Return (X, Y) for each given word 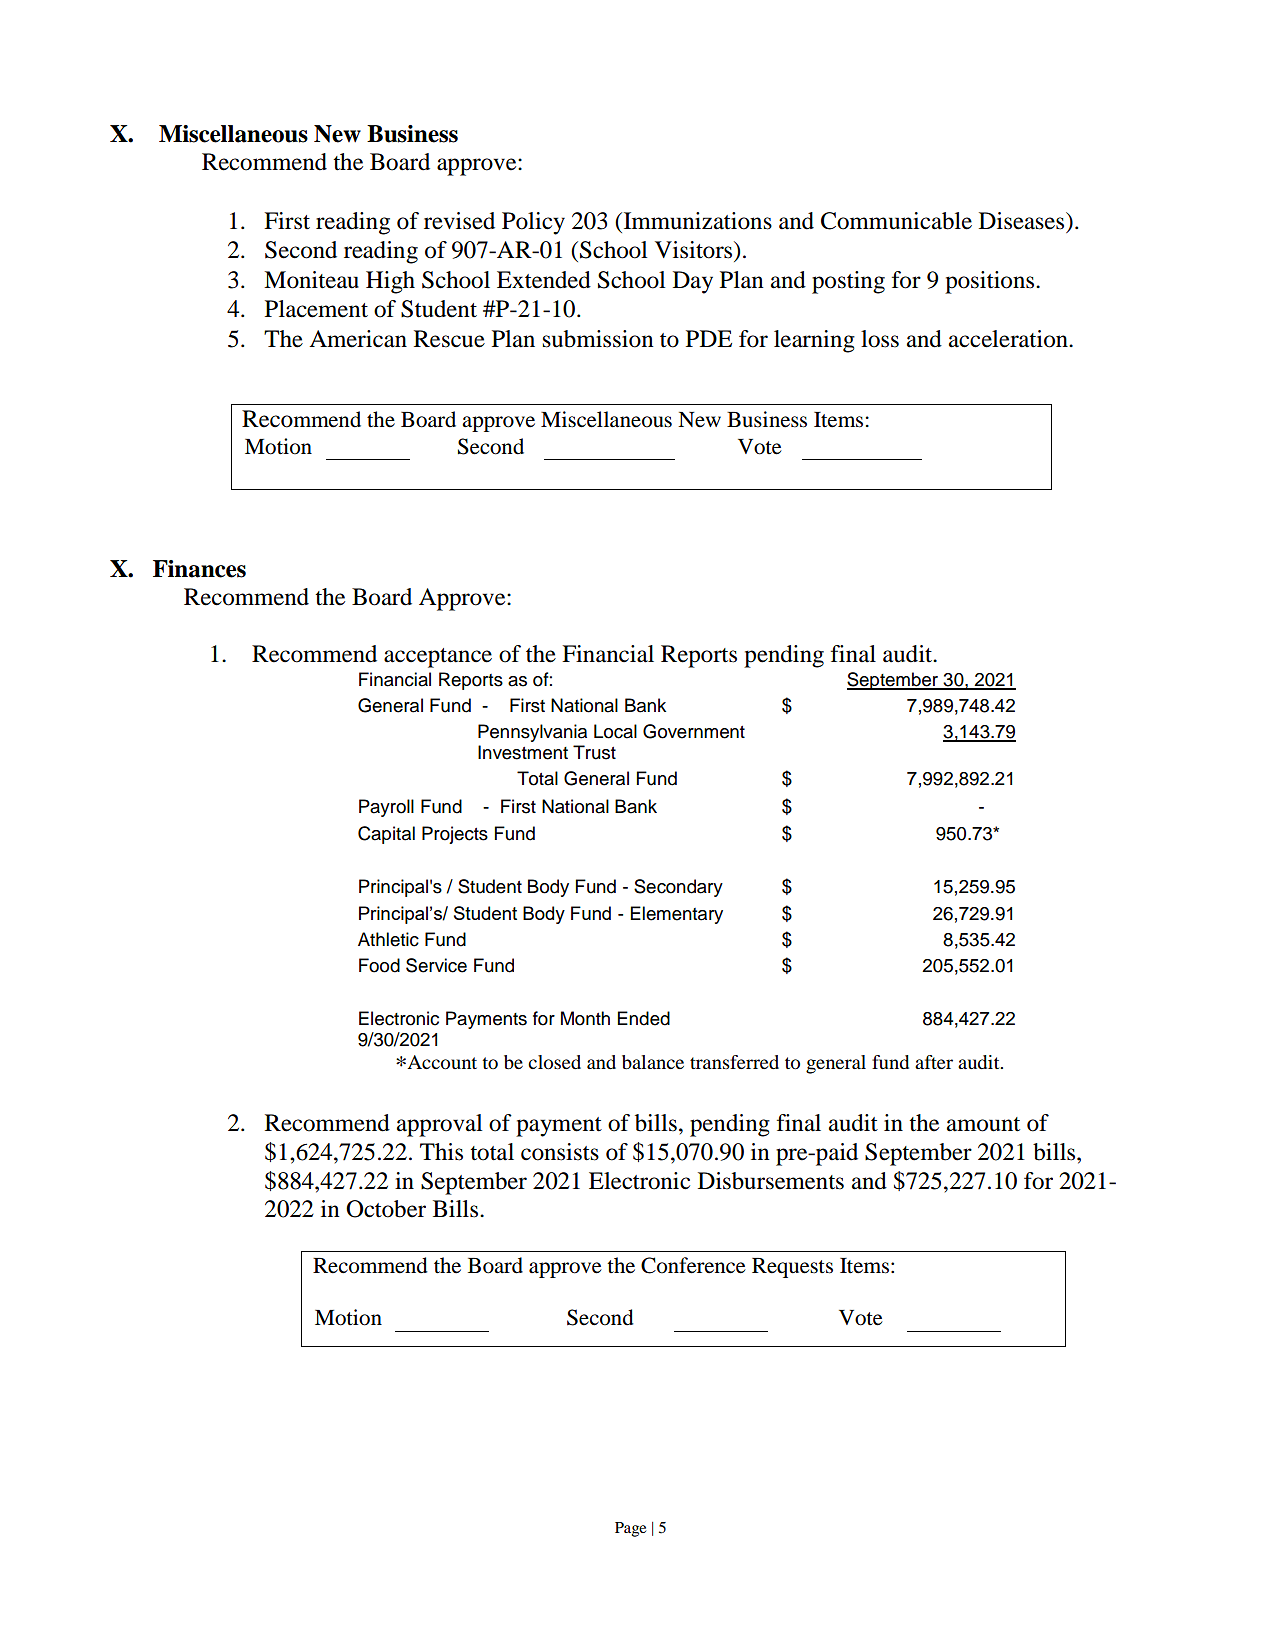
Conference (693, 1265)
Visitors (695, 250)
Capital (386, 835)
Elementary (677, 915)
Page (630, 1529)
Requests (792, 1268)
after (934, 1062)
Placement (316, 309)
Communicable (896, 221)
